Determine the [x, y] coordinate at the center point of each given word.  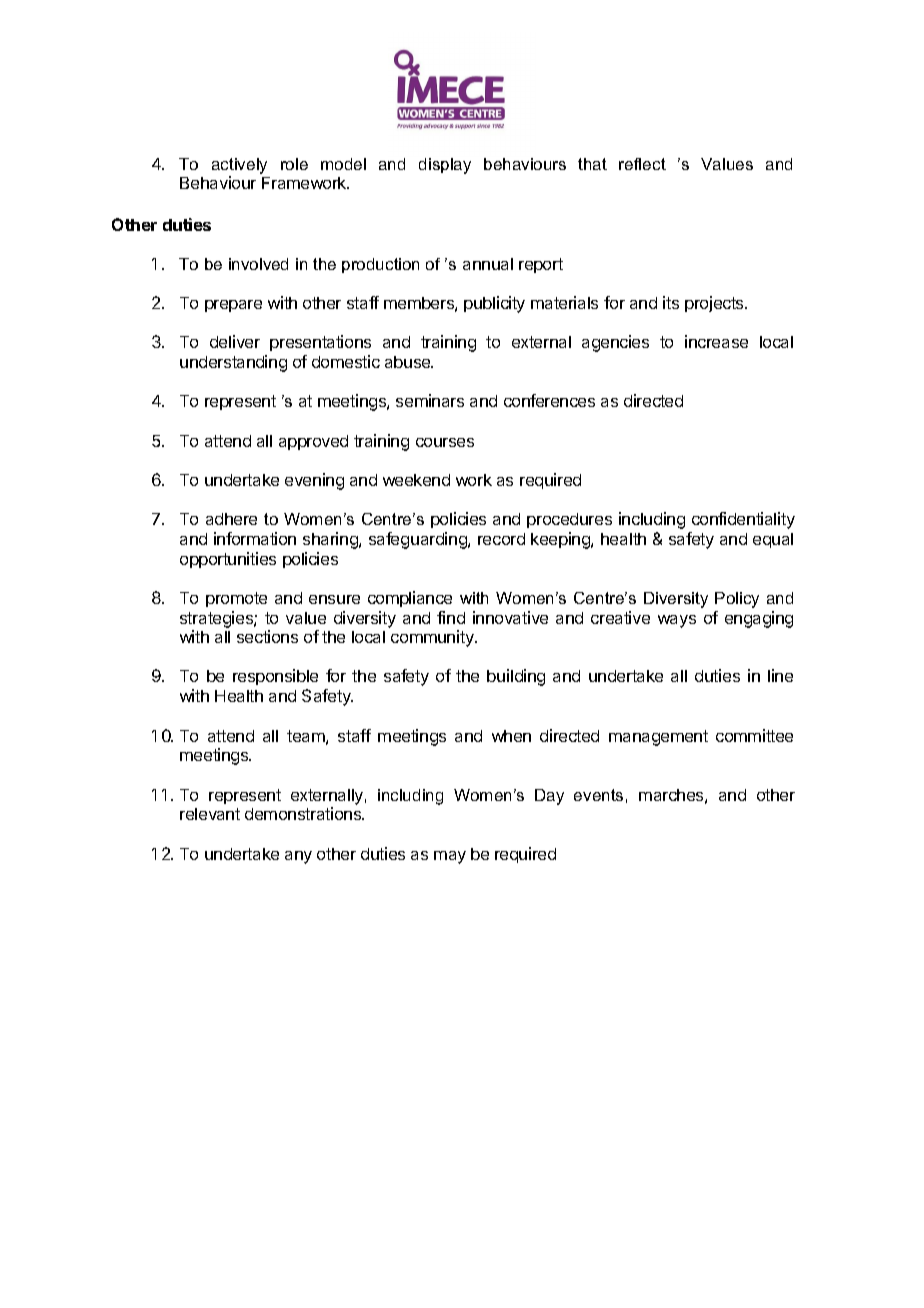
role [294, 164]
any [298, 857]
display [445, 166]
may [450, 857]
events [598, 795]
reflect [642, 164]
